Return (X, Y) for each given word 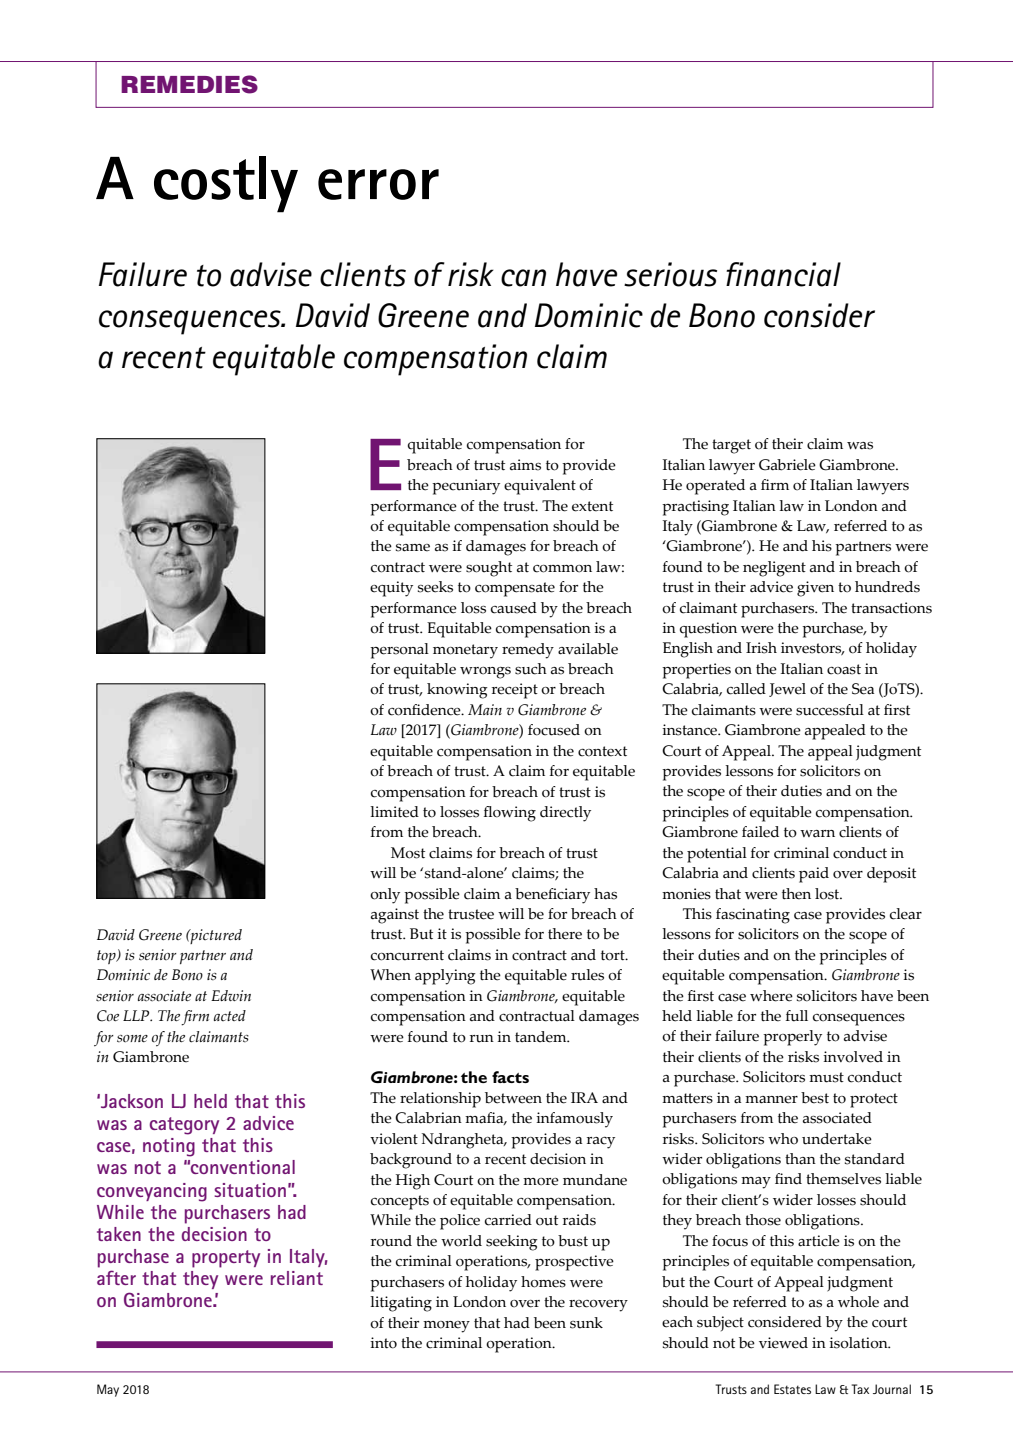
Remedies (189, 84)
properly (792, 1038)
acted (230, 1015)
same (413, 548)
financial (783, 274)
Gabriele (787, 465)
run (482, 1039)
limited (394, 812)
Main (485, 709)
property (226, 1259)
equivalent (540, 487)
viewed (783, 1343)
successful (830, 710)
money (446, 1327)
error (378, 184)
